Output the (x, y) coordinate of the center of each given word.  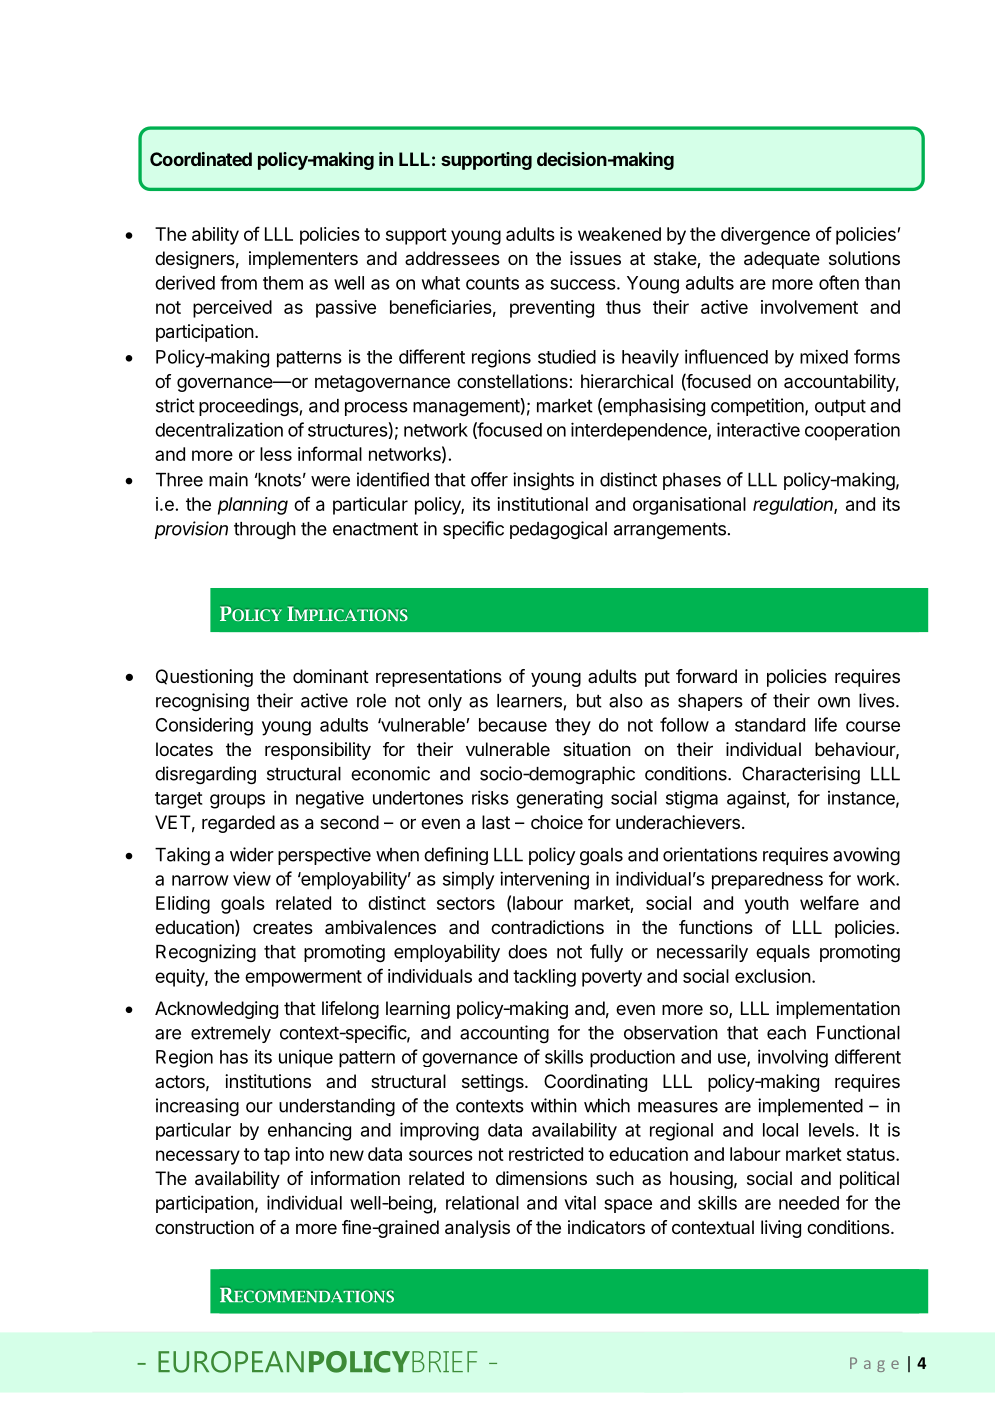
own (834, 702)
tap (277, 1156)
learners (529, 701)
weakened (619, 234)
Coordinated (201, 159)
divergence (765, 236)
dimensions (541, 1178)
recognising (202, 702)
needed (809, 1203)
